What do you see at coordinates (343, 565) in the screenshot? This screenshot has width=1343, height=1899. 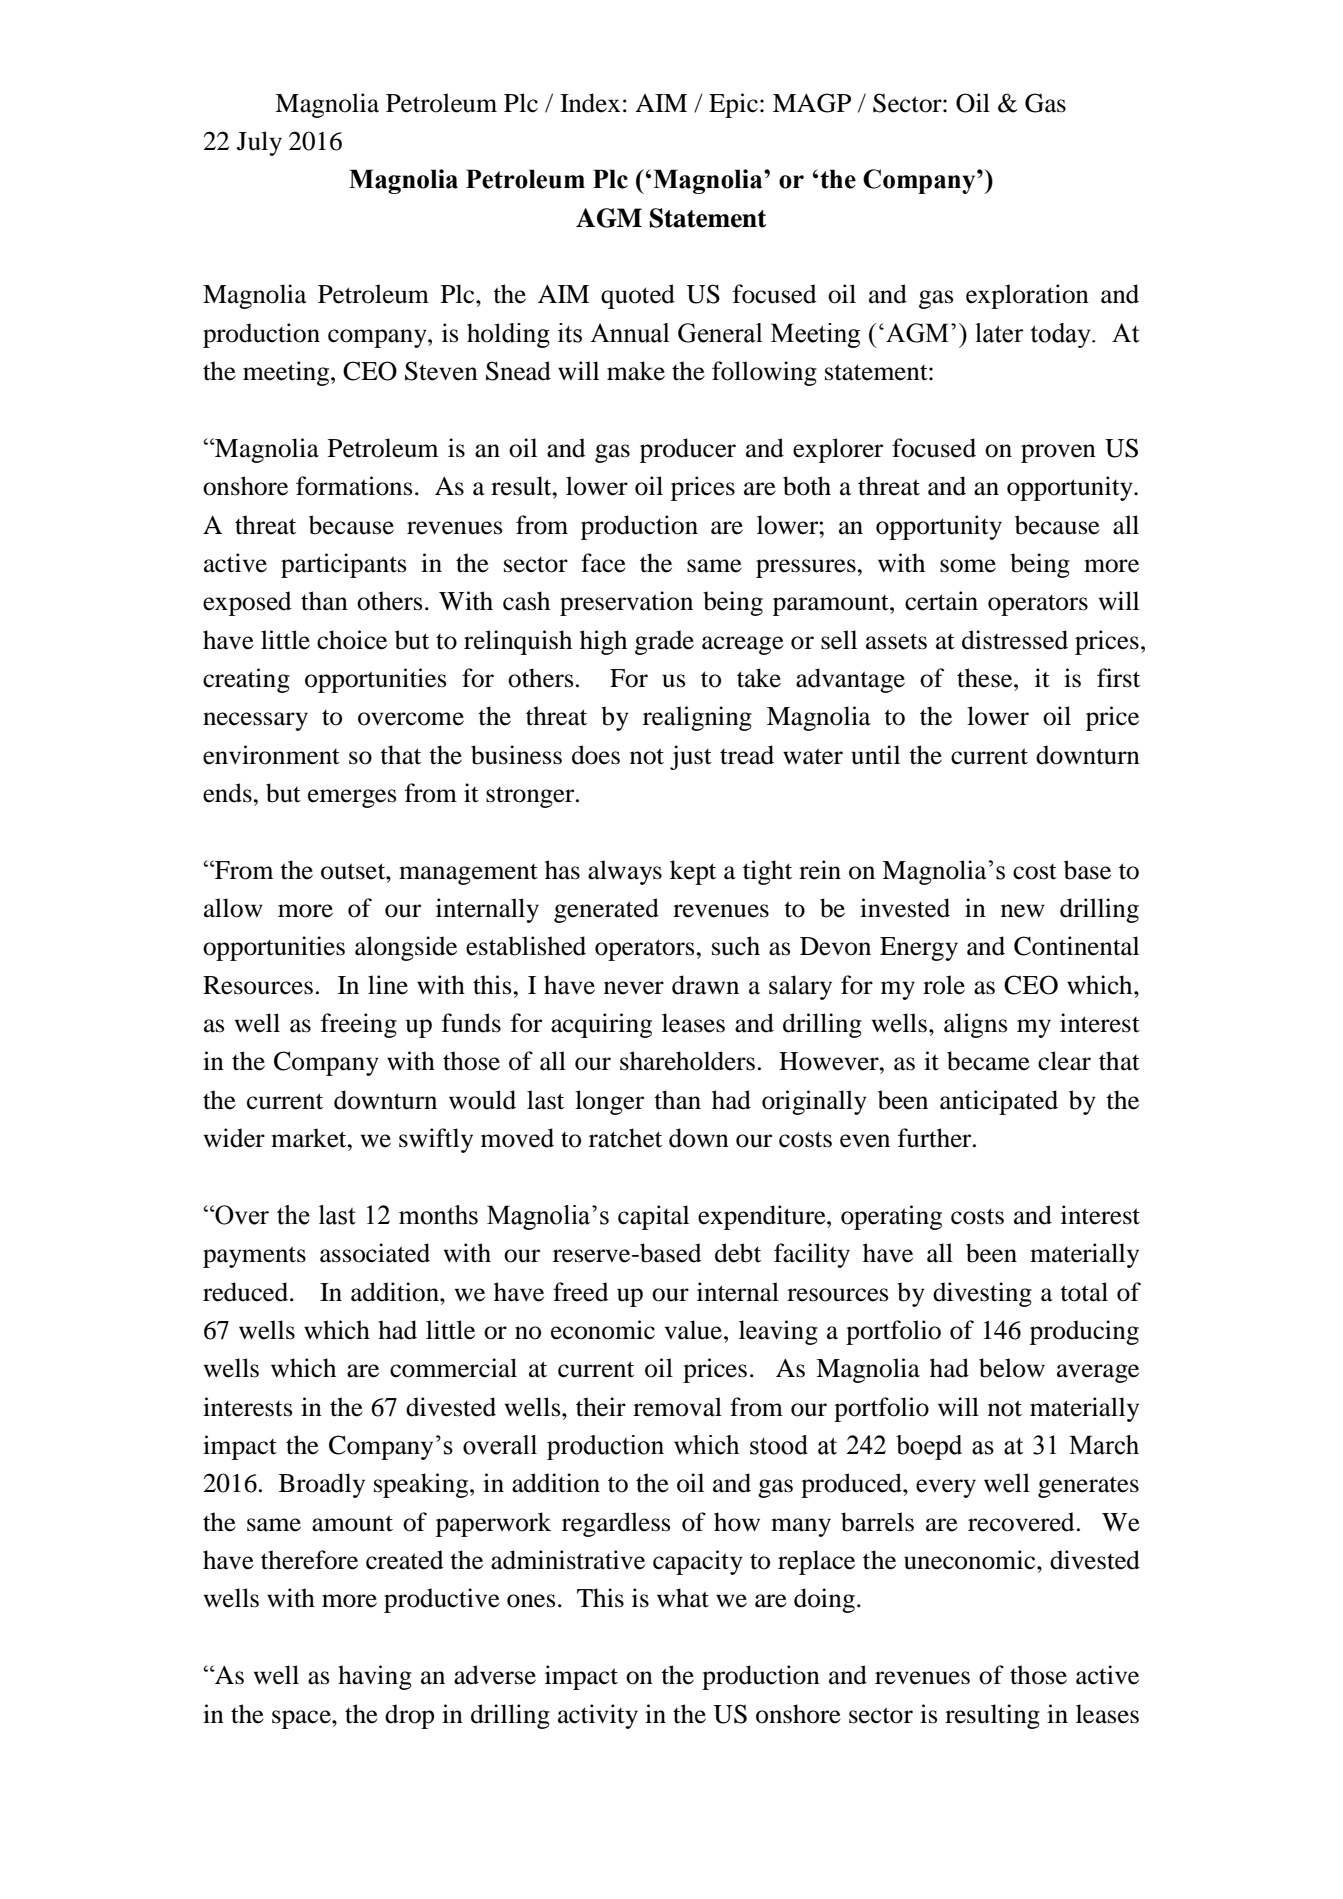 I see `participants` at bounding box center [343, 565].
